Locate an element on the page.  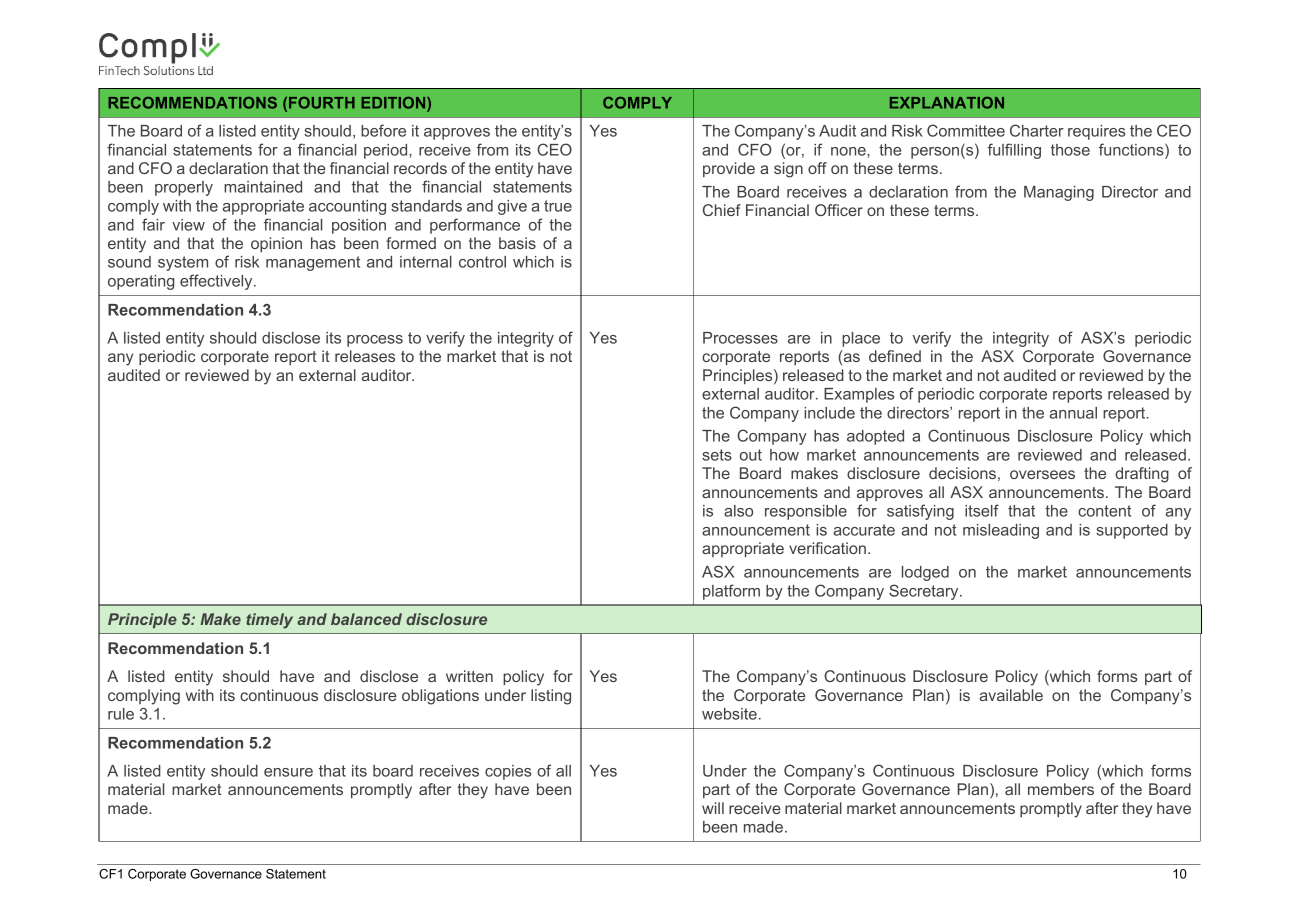
Charter is located at coordinates (1037, 130).
